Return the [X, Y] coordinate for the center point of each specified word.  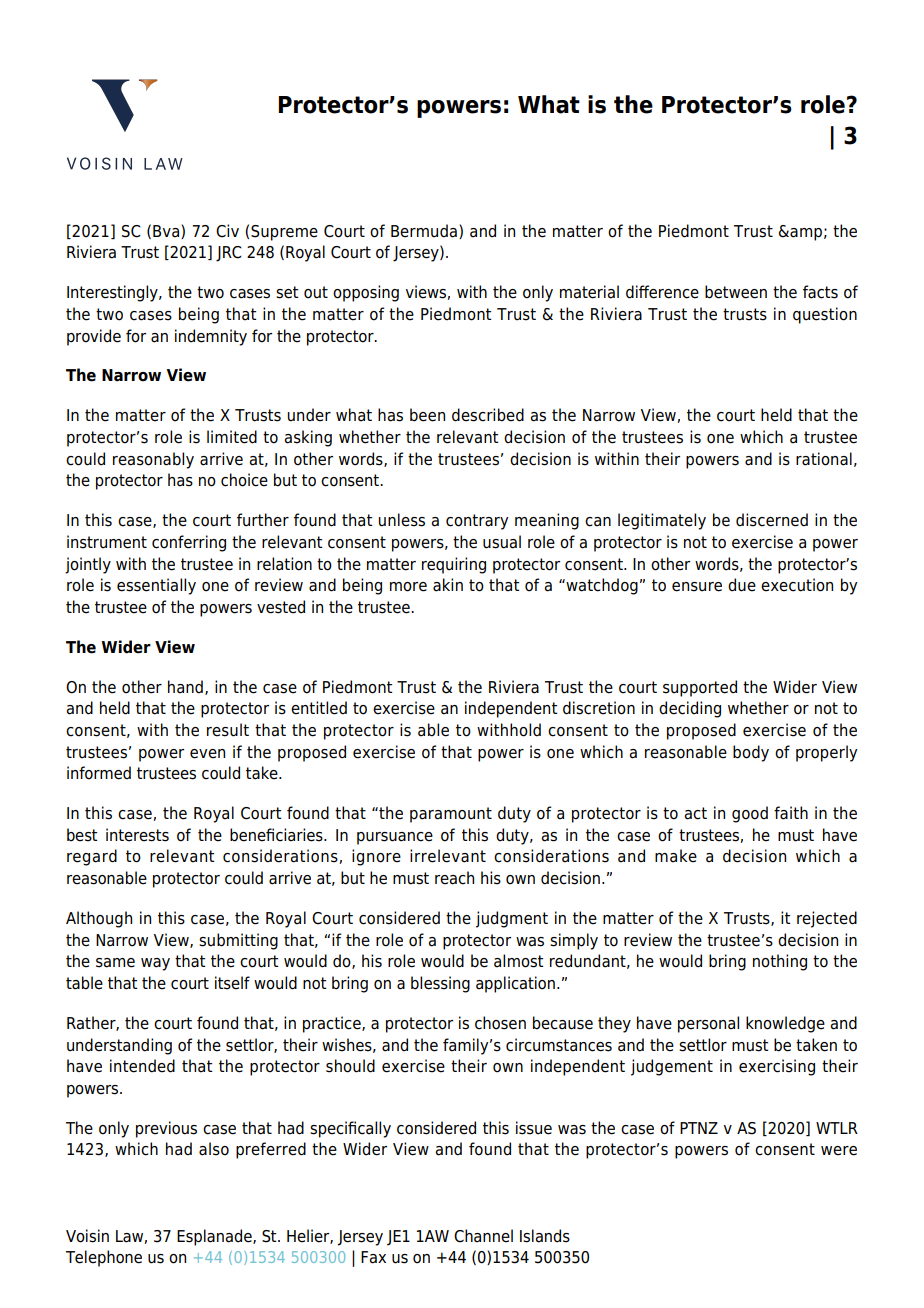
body [751, 753]
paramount [451, 815]
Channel [483, 1236]
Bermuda [424, 231]
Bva [167, 232]
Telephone [104, 1258]
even [207, 754]
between [736, 292]
